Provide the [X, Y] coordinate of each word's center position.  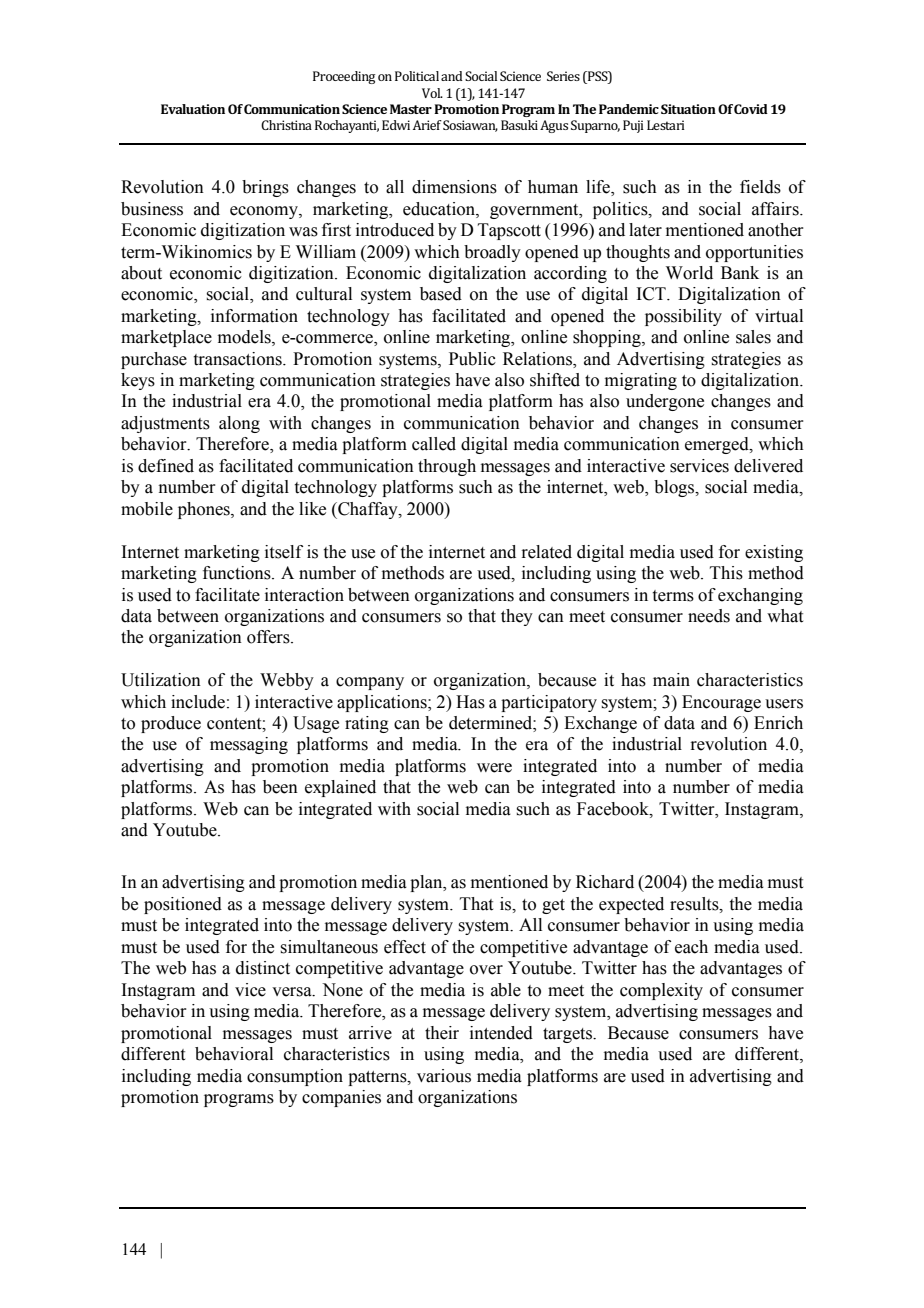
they [517, 617]
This [726, 573]
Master [411, 109]
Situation [688, 109]
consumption [295, 1077]
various [444, 1076]
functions [238, 573]
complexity [661, 991]
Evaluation [193, 109]
